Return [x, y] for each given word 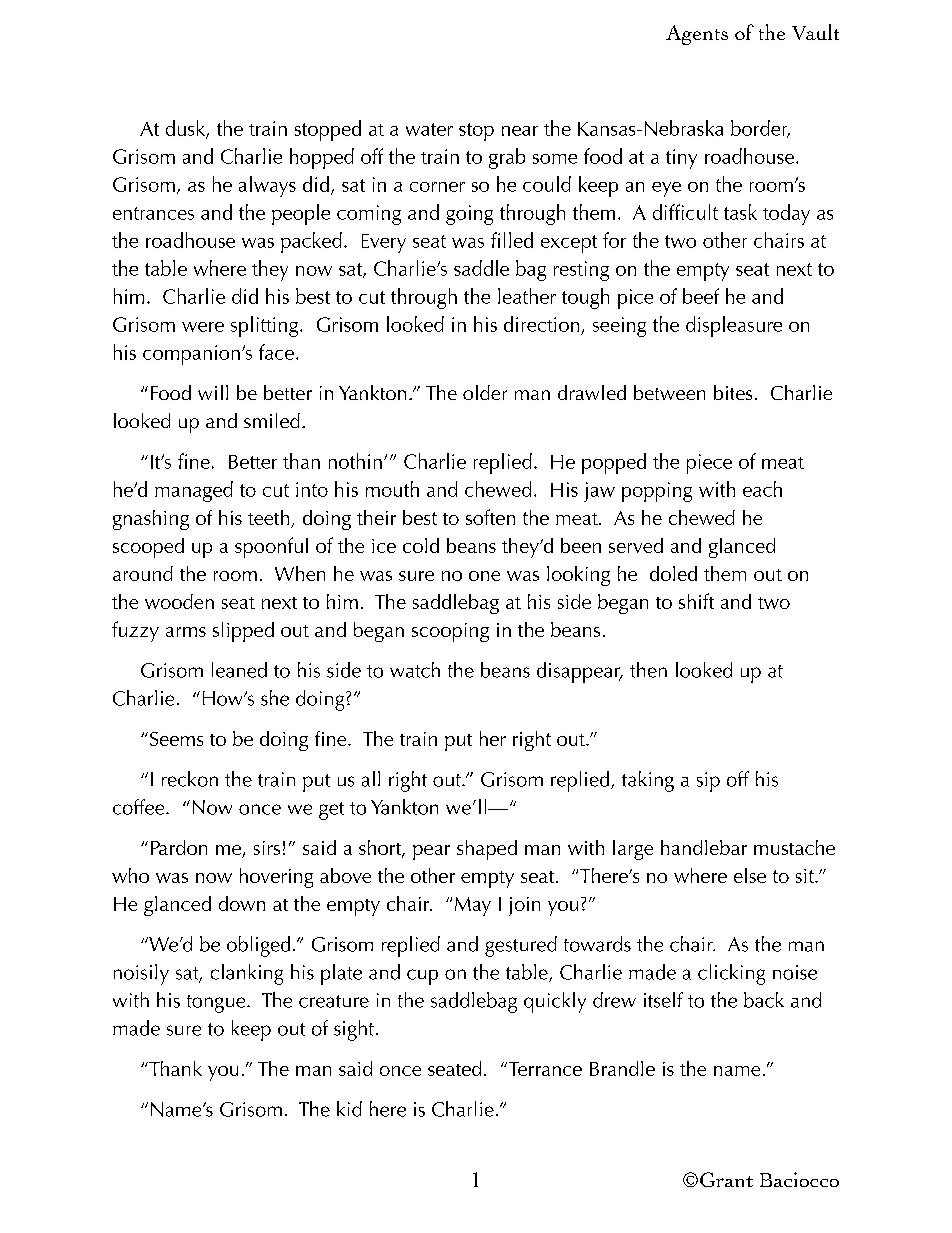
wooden [179, 601]
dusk [187, 129]
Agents [697, 35]
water [429, 129]
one [484, 576]
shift [696, 601]
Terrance [544, 1069]
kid [349, 1109]
